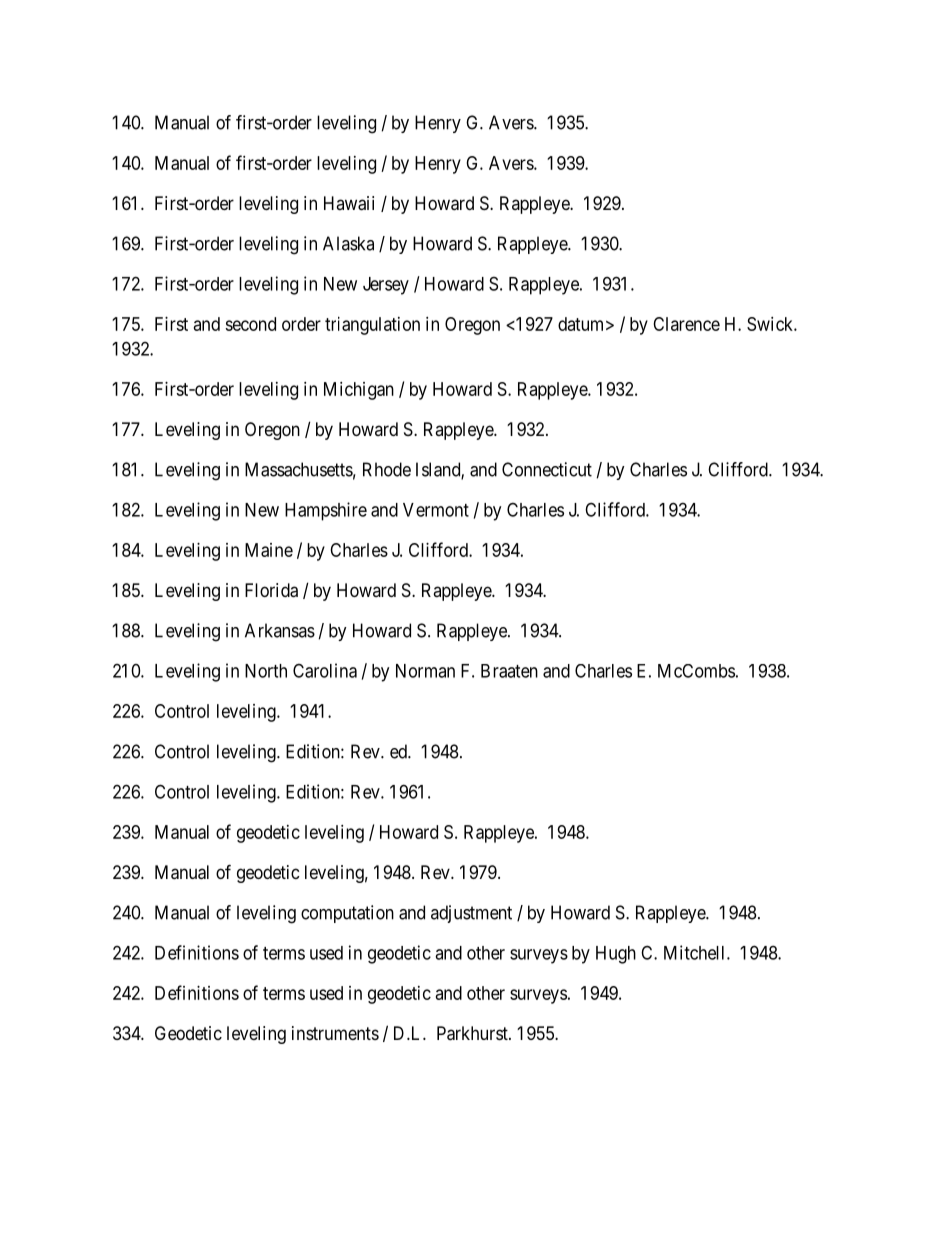  Describe the element at coordinates (616, 955) in the page. I see `Hugh` at that location.
